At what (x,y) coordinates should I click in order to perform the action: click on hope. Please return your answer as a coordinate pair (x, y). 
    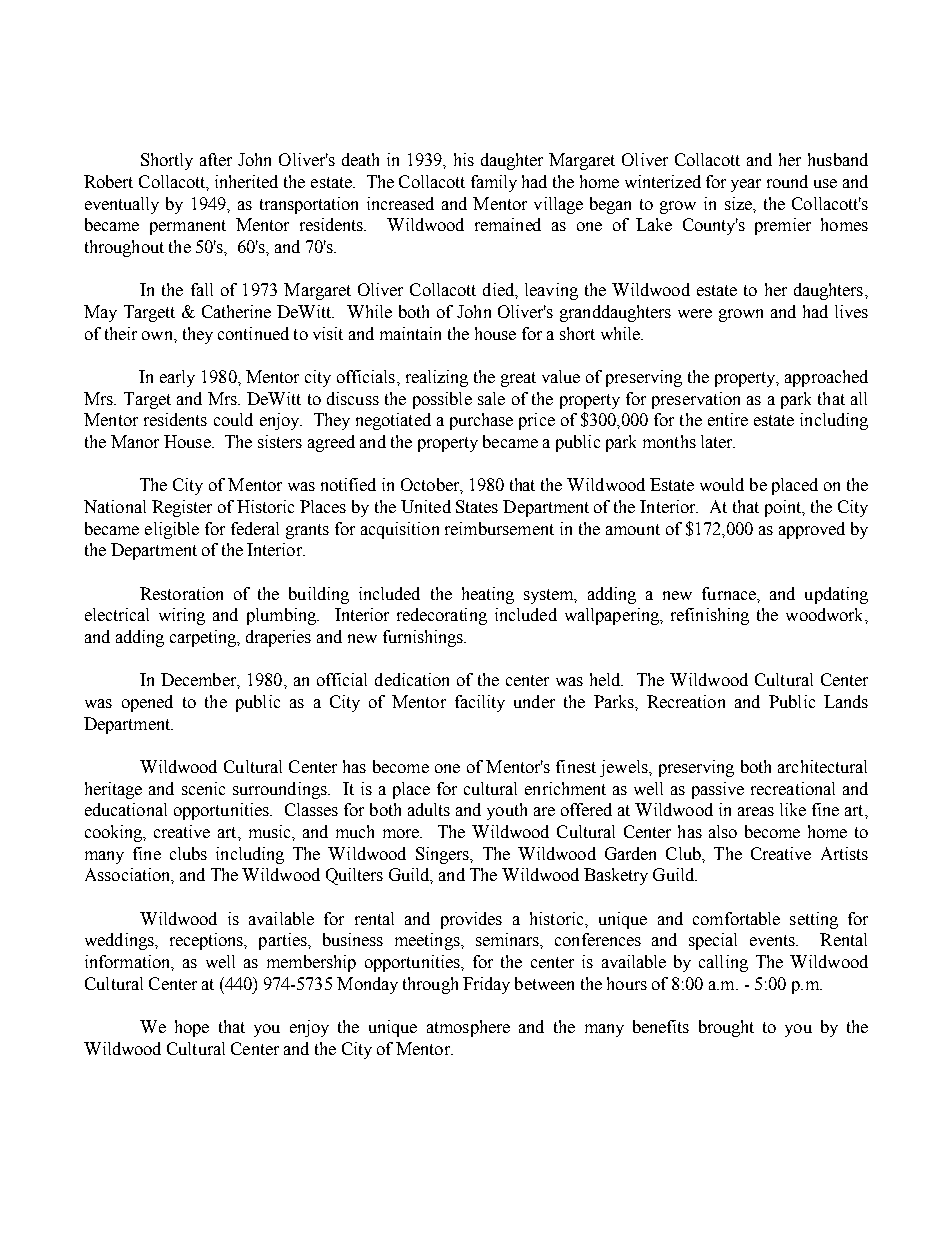
    Looking at the image, I should click on (192, 1028).
